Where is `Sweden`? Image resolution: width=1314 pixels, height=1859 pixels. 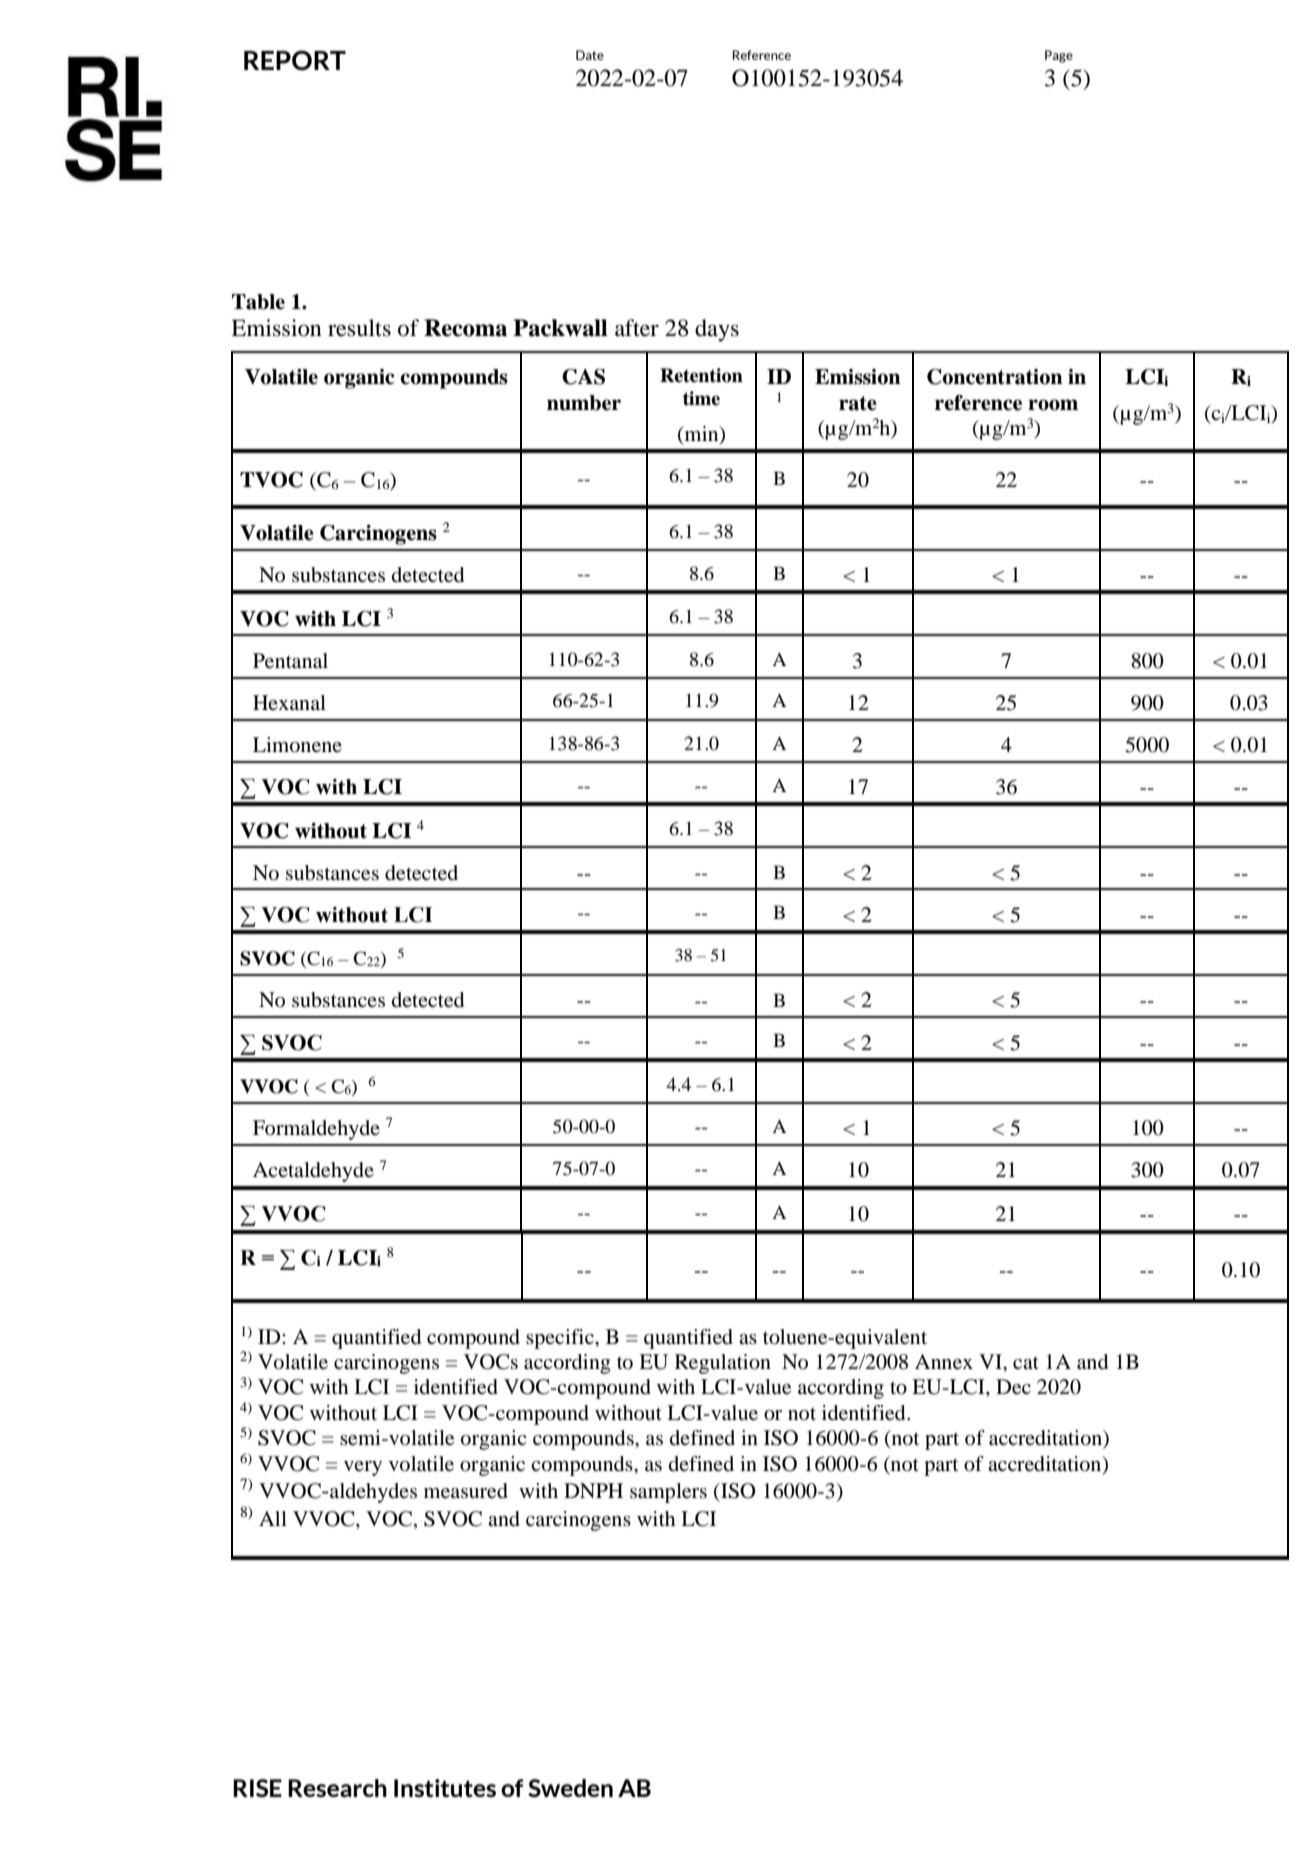 Sweden is located at coordinates (570, 1788).
